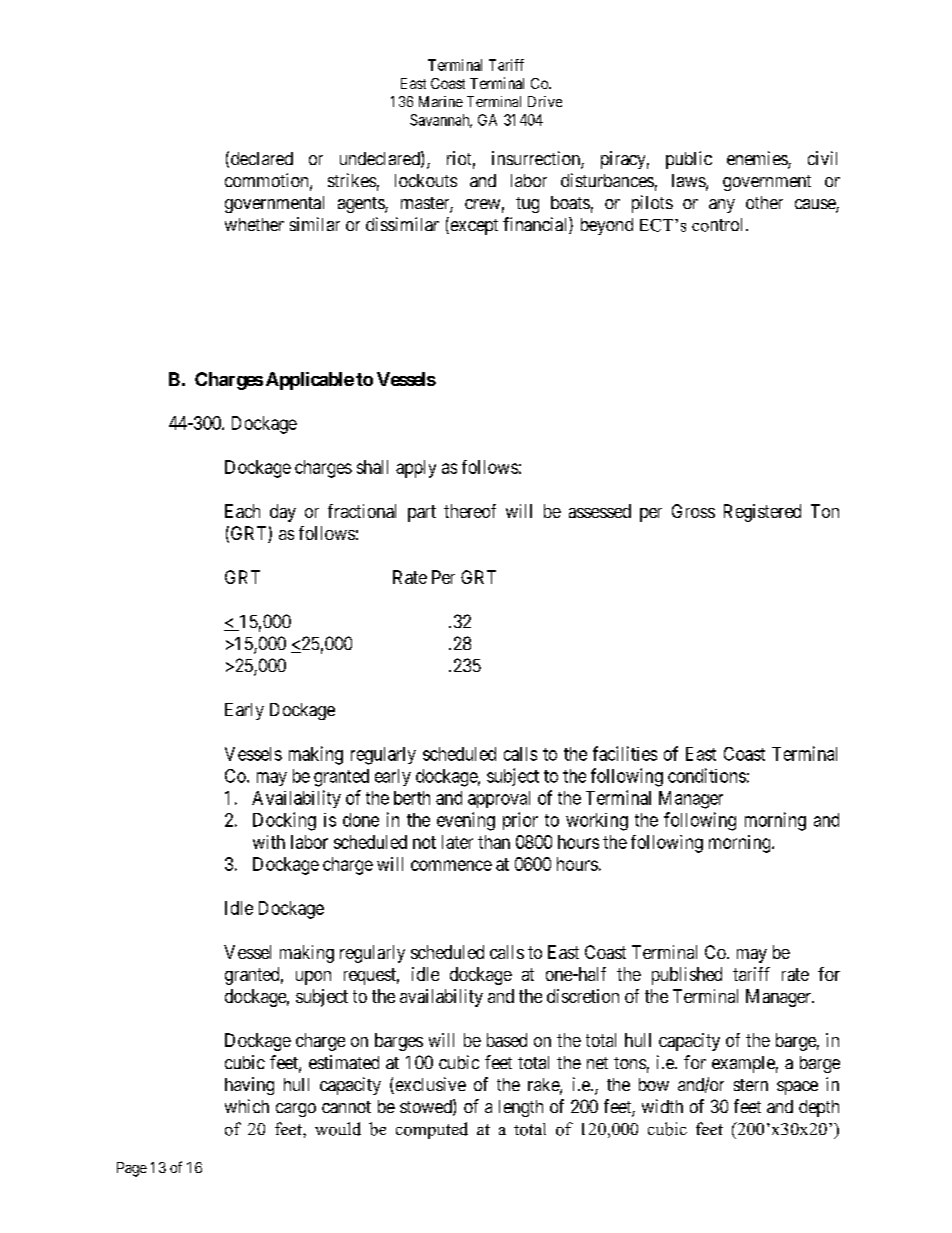  What do you see at coordinates (254, 224) in the screenshot?
I see `whether` at bounding box center [254, 224].
